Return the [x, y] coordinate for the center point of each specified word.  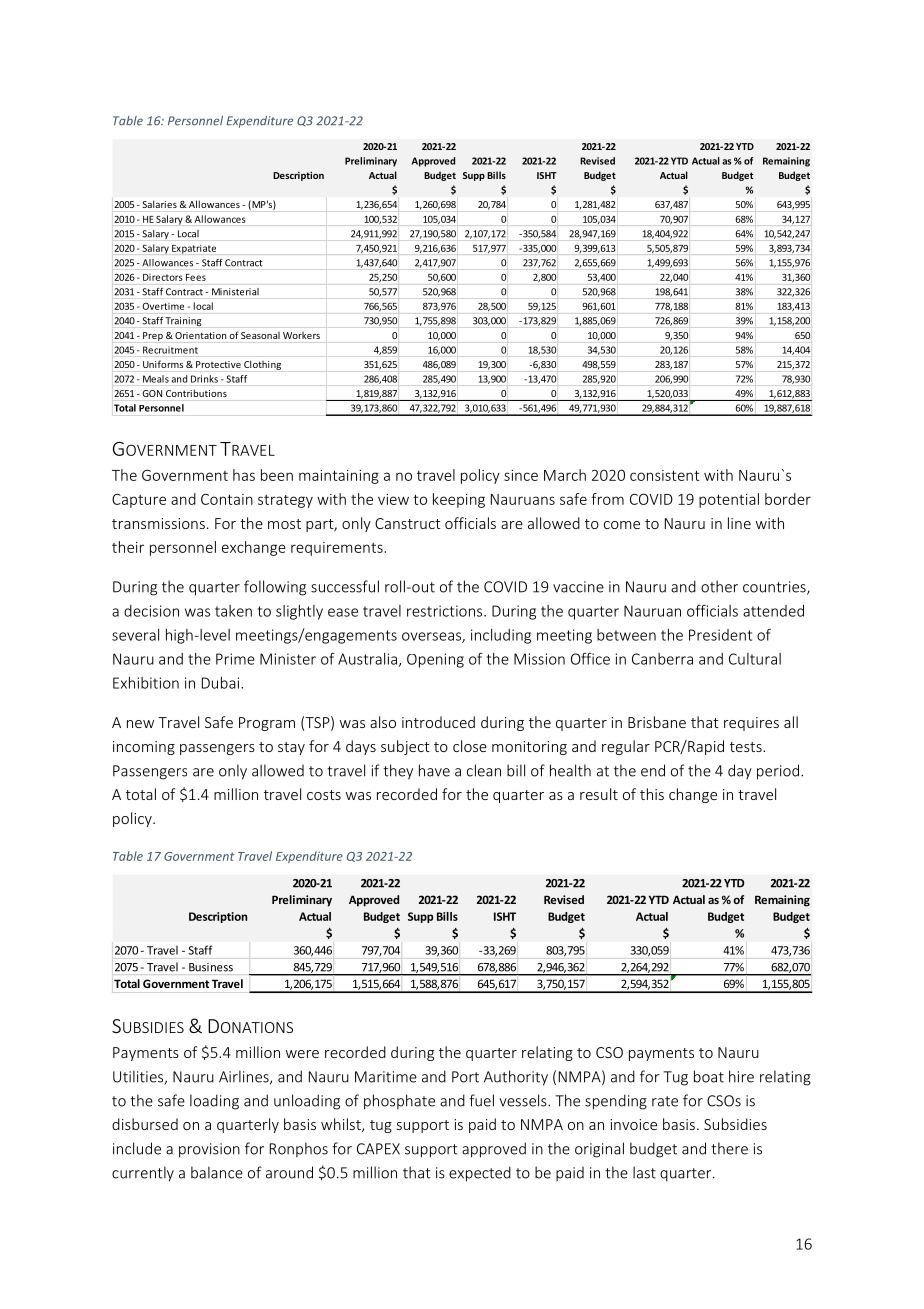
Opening [435, 660]
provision [209, 1150]
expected [480, 1174]
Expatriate [194, 249]
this [652, 794]
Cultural [755, 659]
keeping [459, 500]
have [434, 770]
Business [211, 967]
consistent [664, 475]
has [244, 475]
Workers [301, 335]
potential [729, 500]
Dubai [220, 683]
